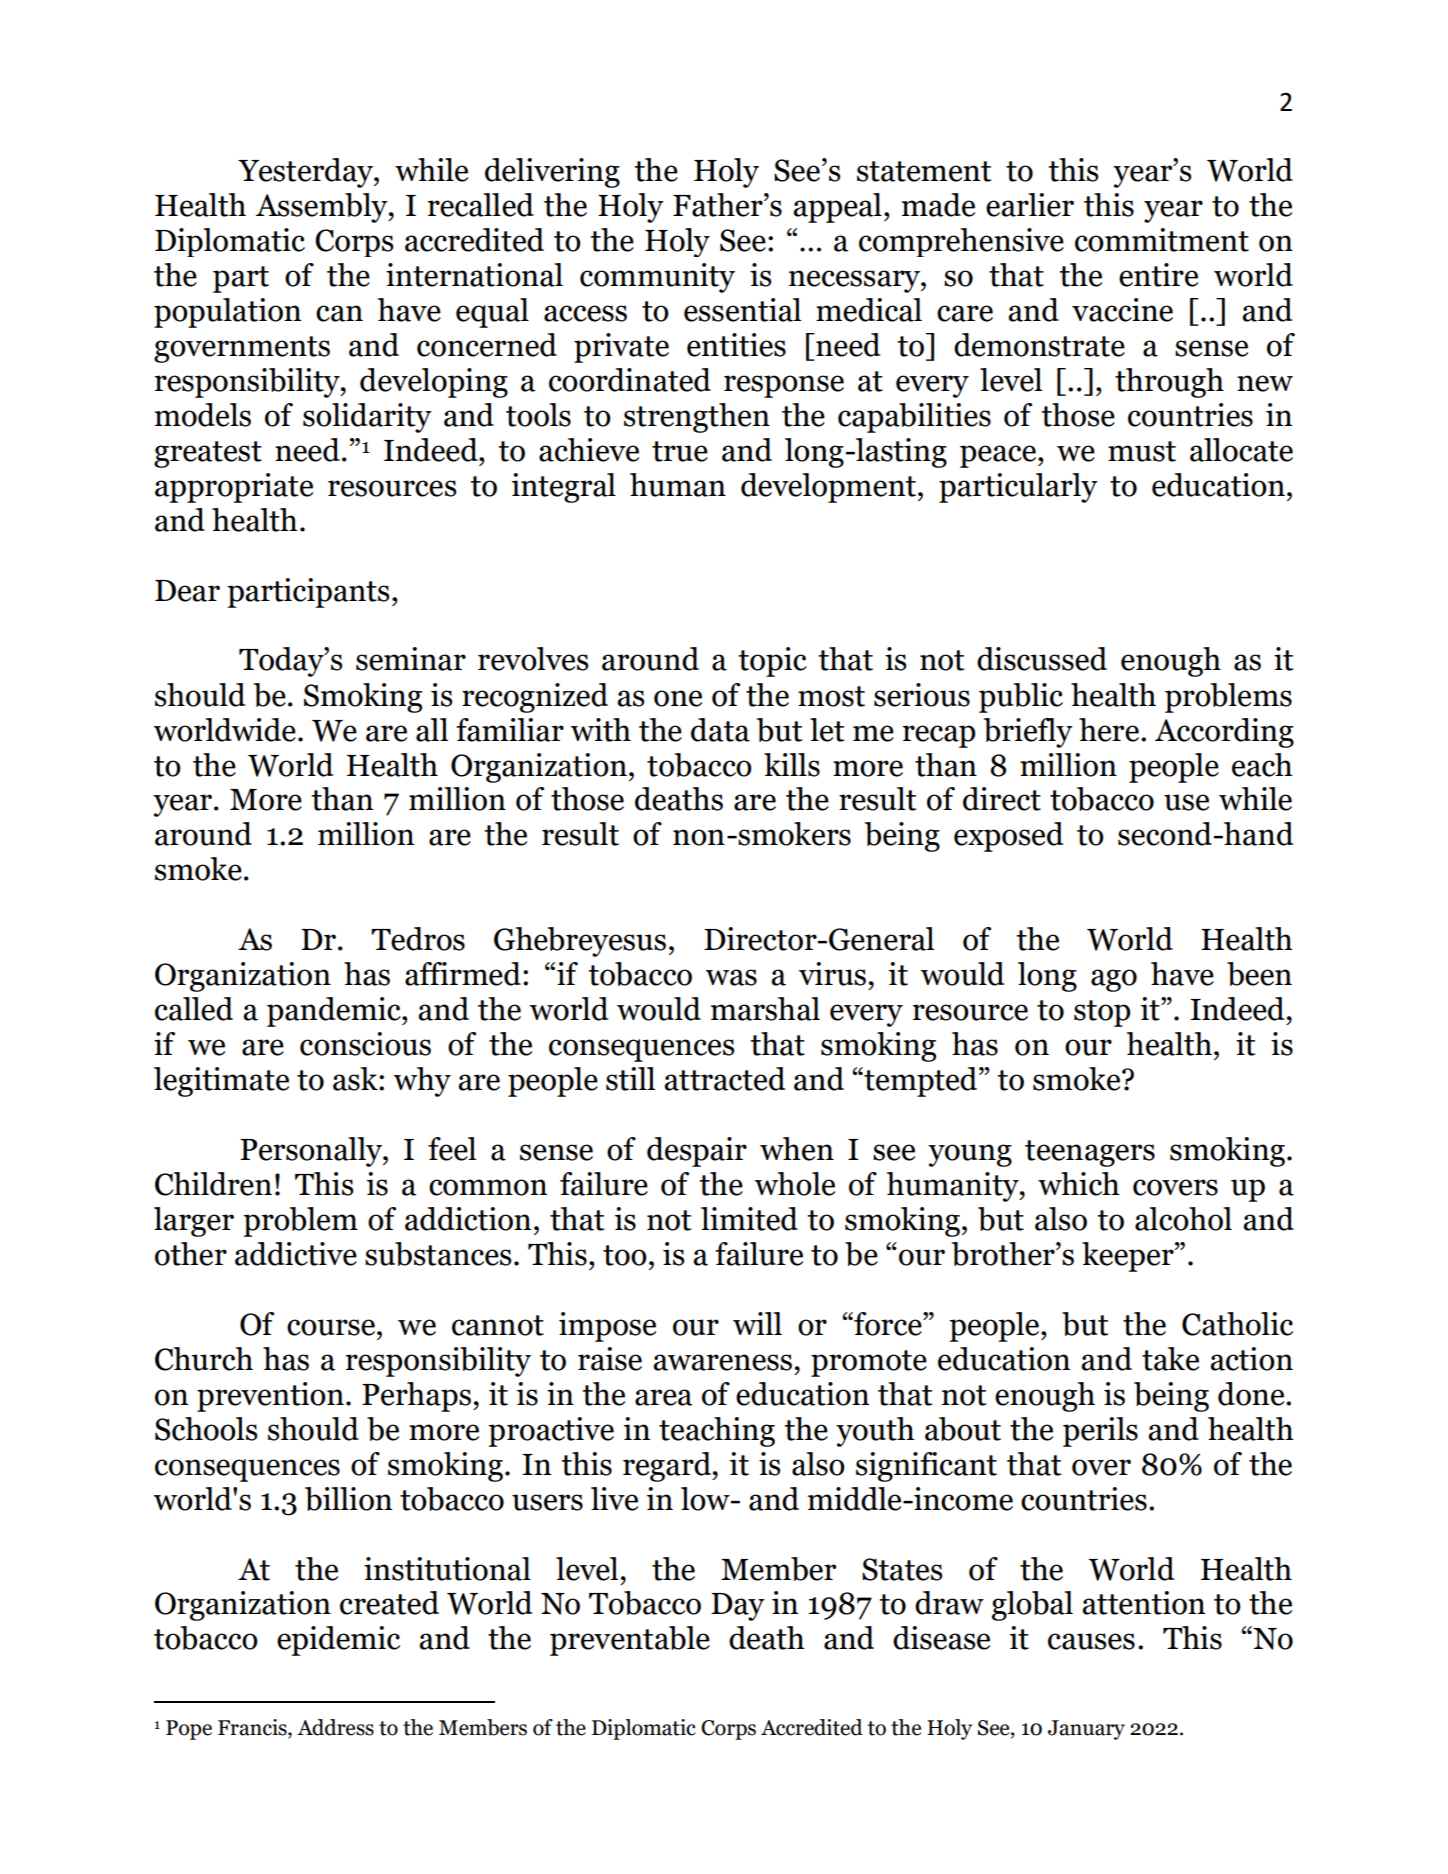  What do you see at coordinates (720, 730) in the document?
I see `data` at bounding box center [720, 730].
